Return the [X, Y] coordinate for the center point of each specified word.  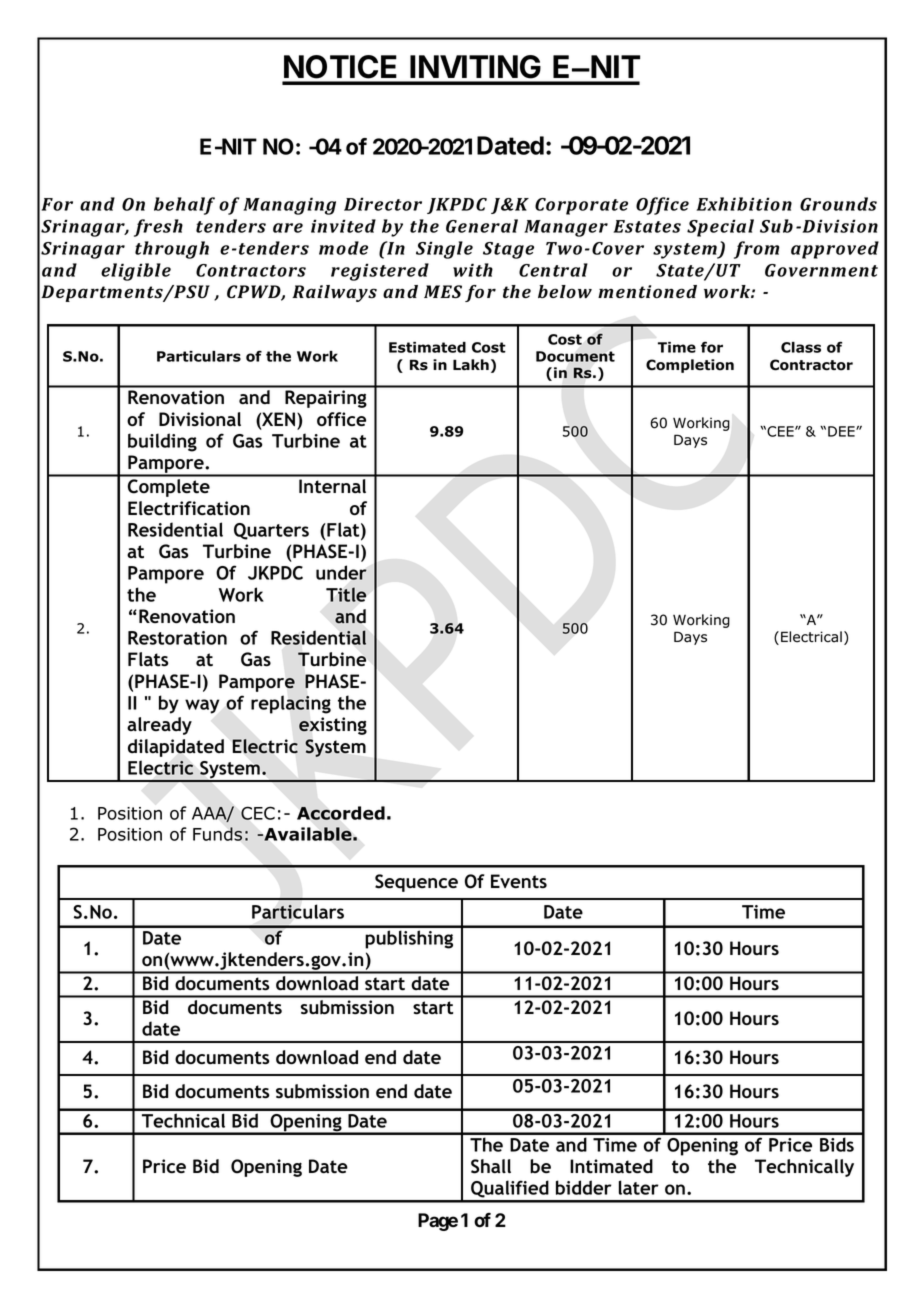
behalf [184, 206]
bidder [584, 1187]
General [482, 226]
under [341, 572]
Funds [217, 834]
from [756, 250]
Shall [491, 1166]
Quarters [271, 531]
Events [519, 881]
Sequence [416, 883]
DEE [842, 431]
